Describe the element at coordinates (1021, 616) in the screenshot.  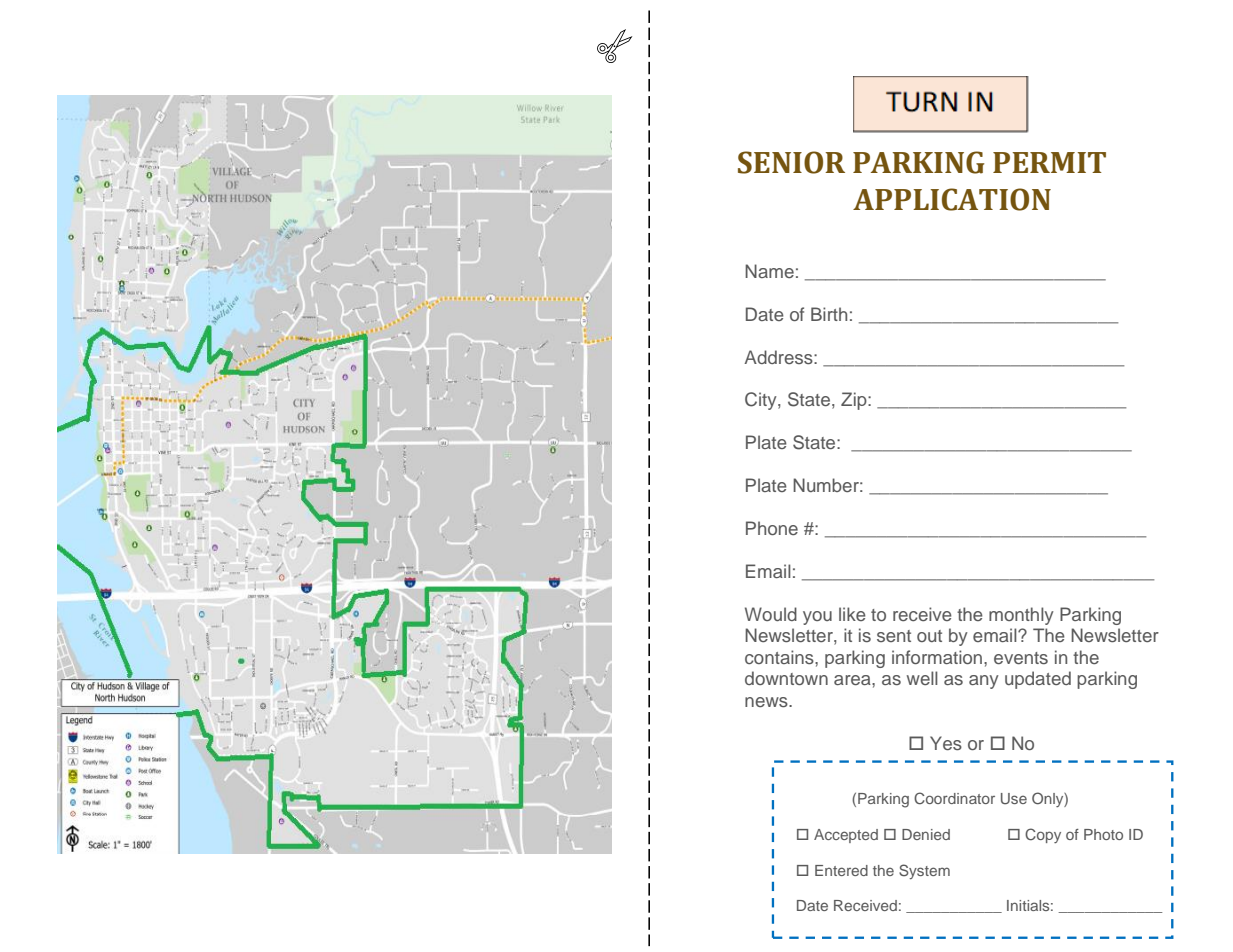
I see `monthly` at that location.
